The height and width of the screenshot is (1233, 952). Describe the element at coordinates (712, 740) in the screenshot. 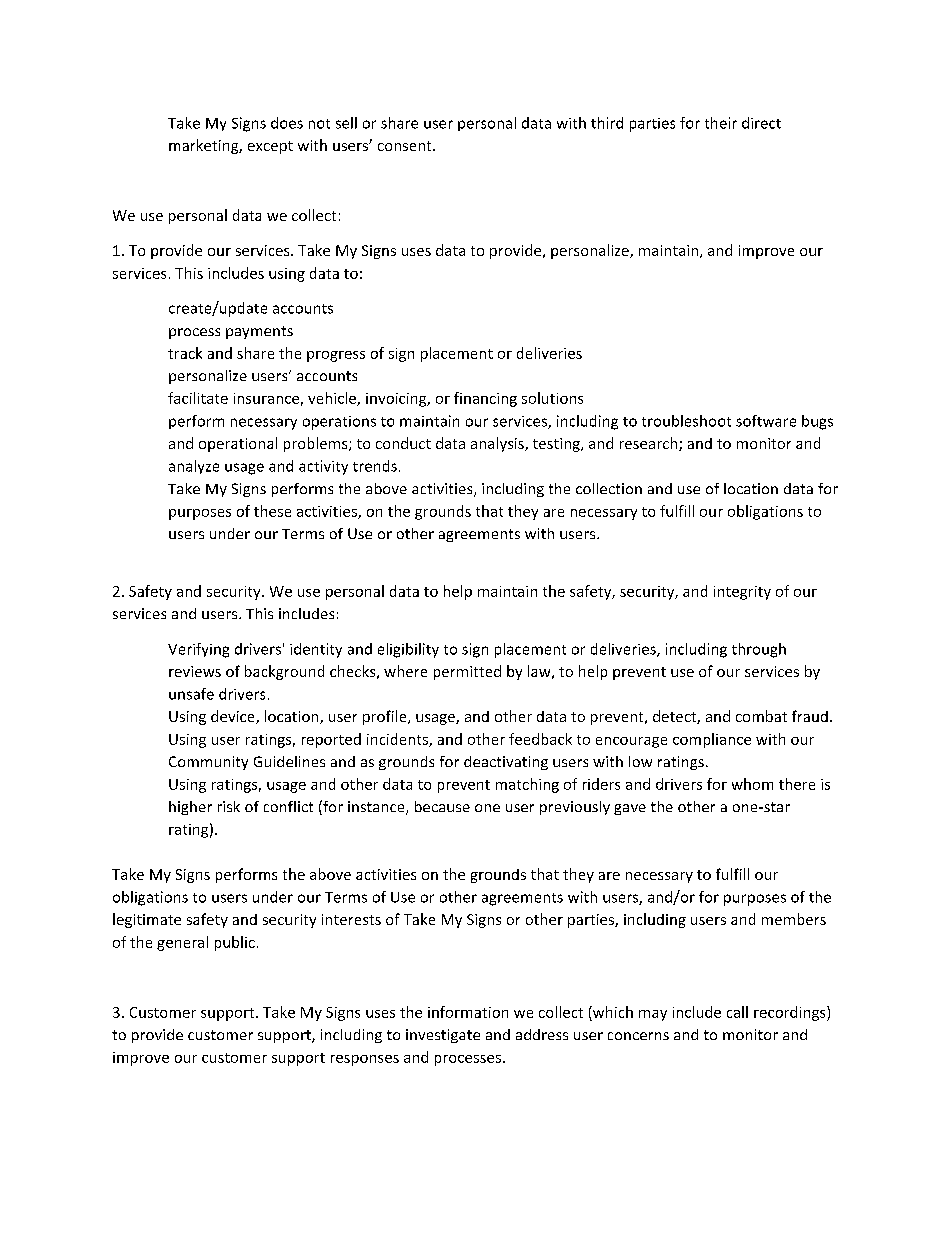

I see `compliance` at that location.
